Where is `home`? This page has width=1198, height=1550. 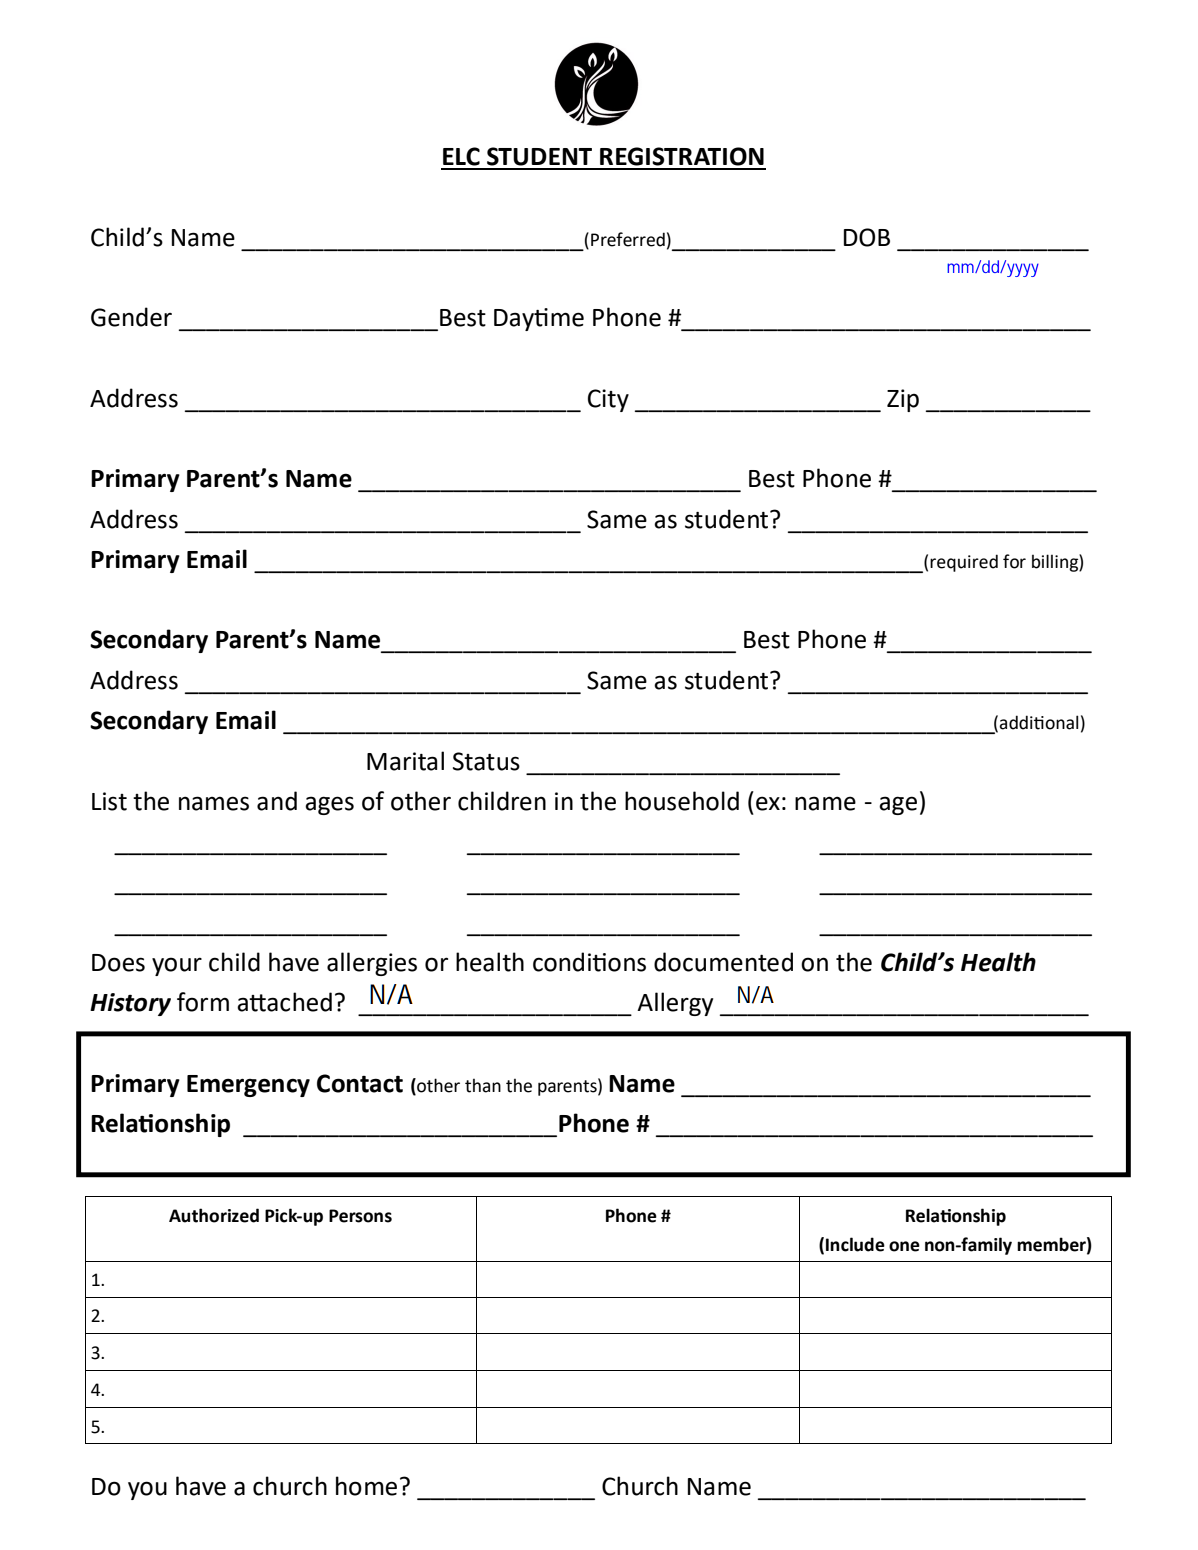
home is located at coordinates (366, 1486).
